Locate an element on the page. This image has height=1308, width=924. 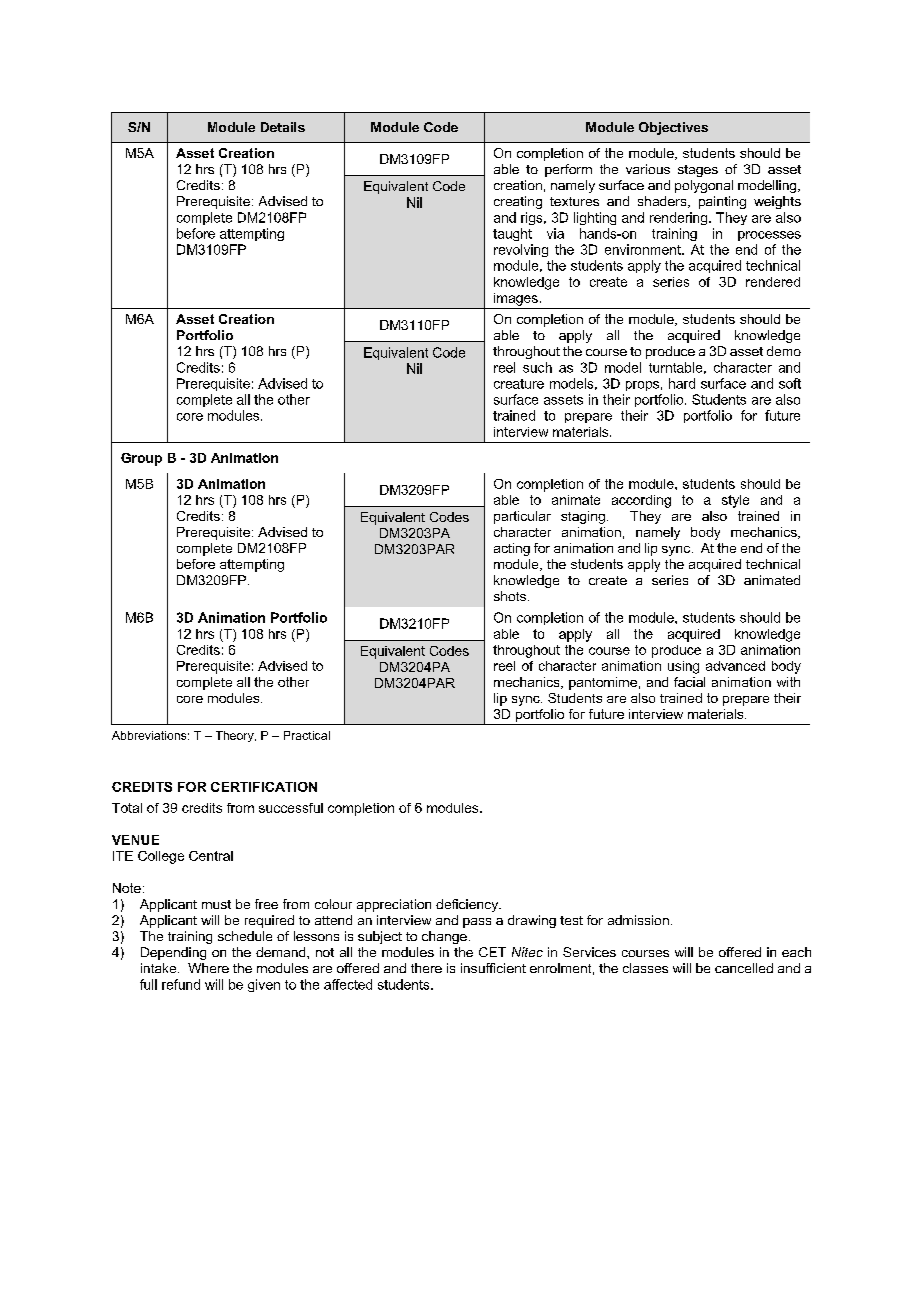
facial is located at coordinates (689, 682).
